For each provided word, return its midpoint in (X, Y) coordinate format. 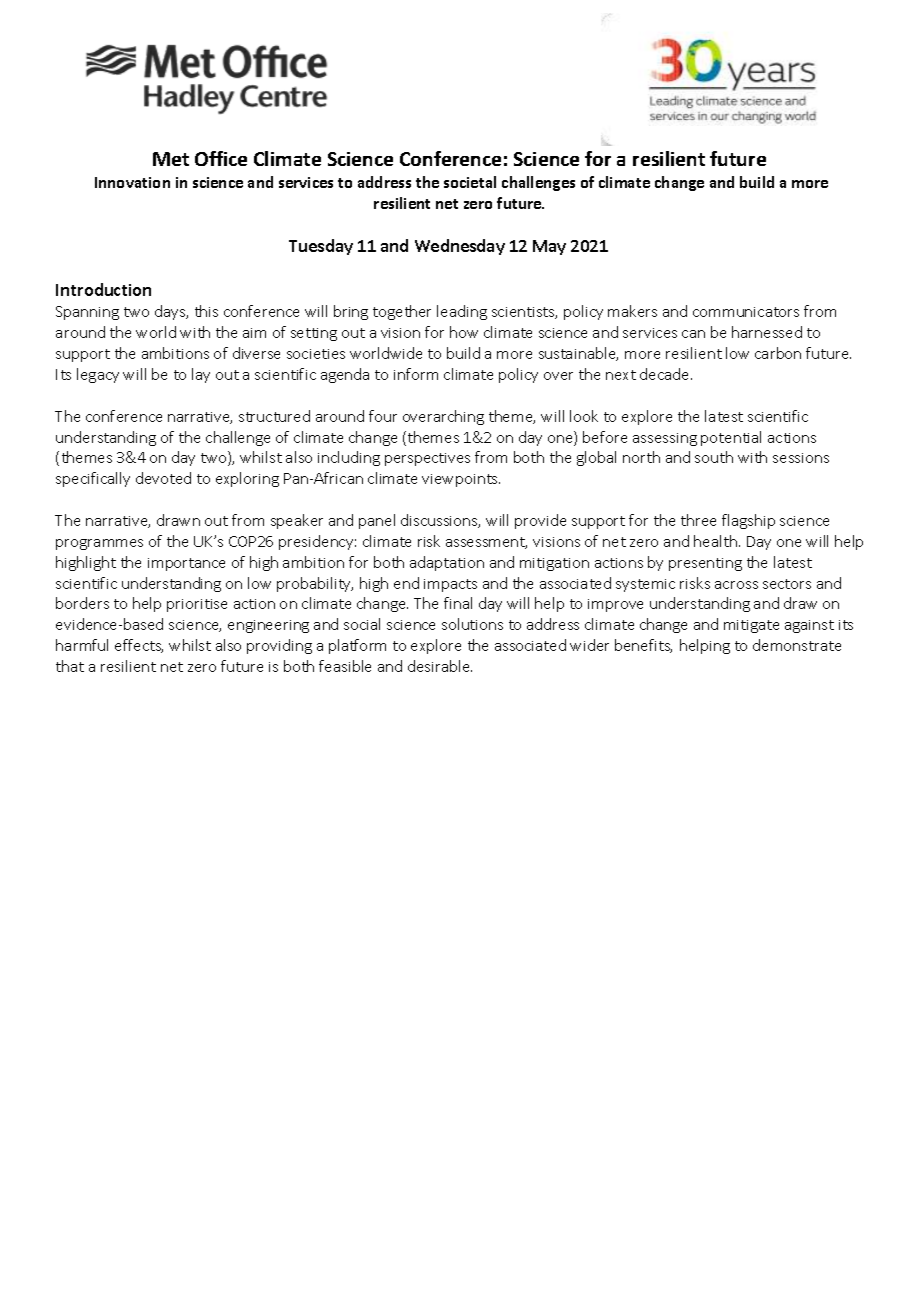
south (714, 457)
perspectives (427, 459)
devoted (163, 478)
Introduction (103, 289)
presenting (705, 564)
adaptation (447, 563)
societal (470, 182)
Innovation (132, 182)
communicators (746, 312)
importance (186, 564)
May (549, 247)
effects (139, 646)
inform (416, 374)
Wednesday (460, 247)
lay (201, 375)
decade (666, 374)
